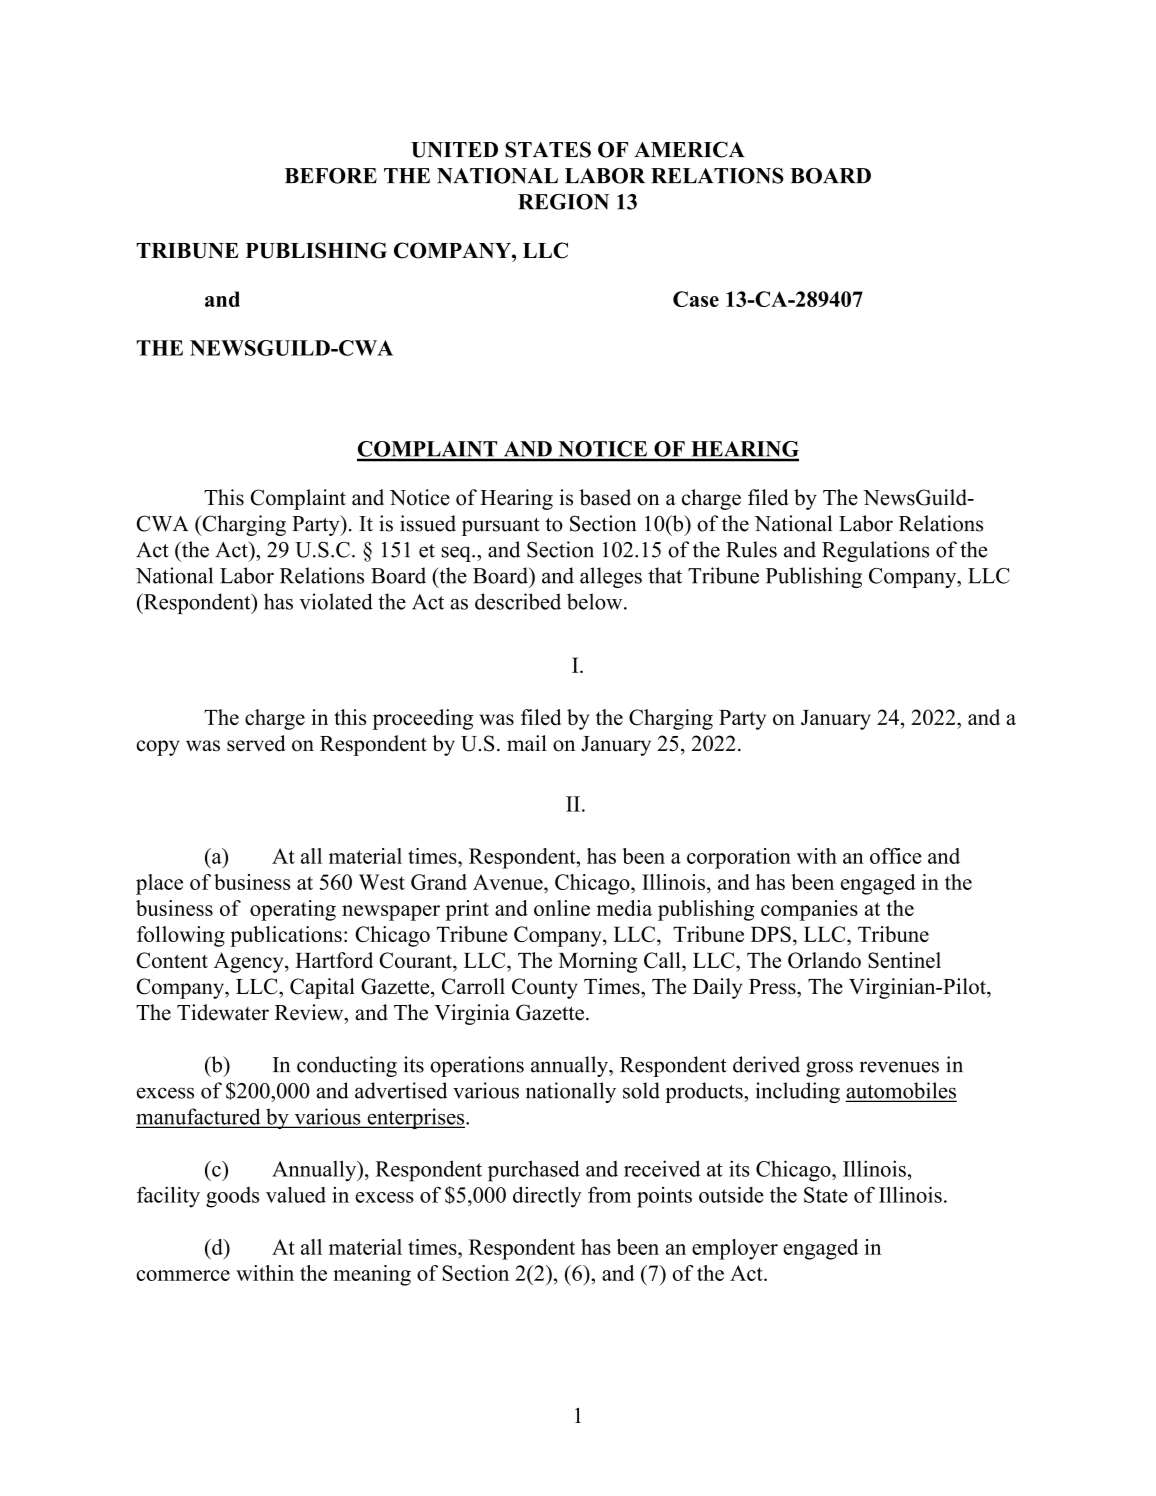 The image size is (1156, 1496). I want to click on AMERICA, so click(689, 149).
